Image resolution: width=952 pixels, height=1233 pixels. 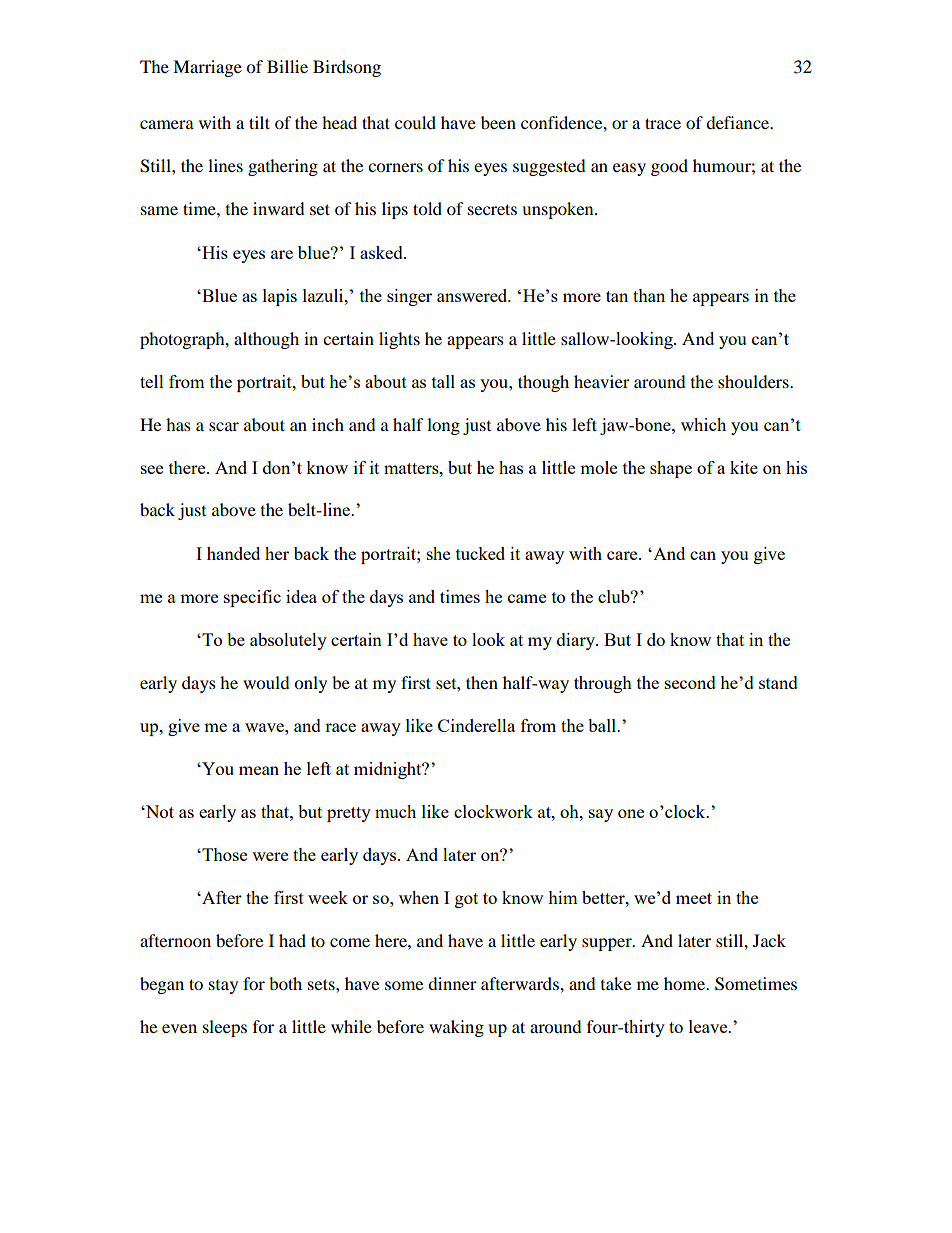 I want to click on dinner, so click(x=452, y=983).
